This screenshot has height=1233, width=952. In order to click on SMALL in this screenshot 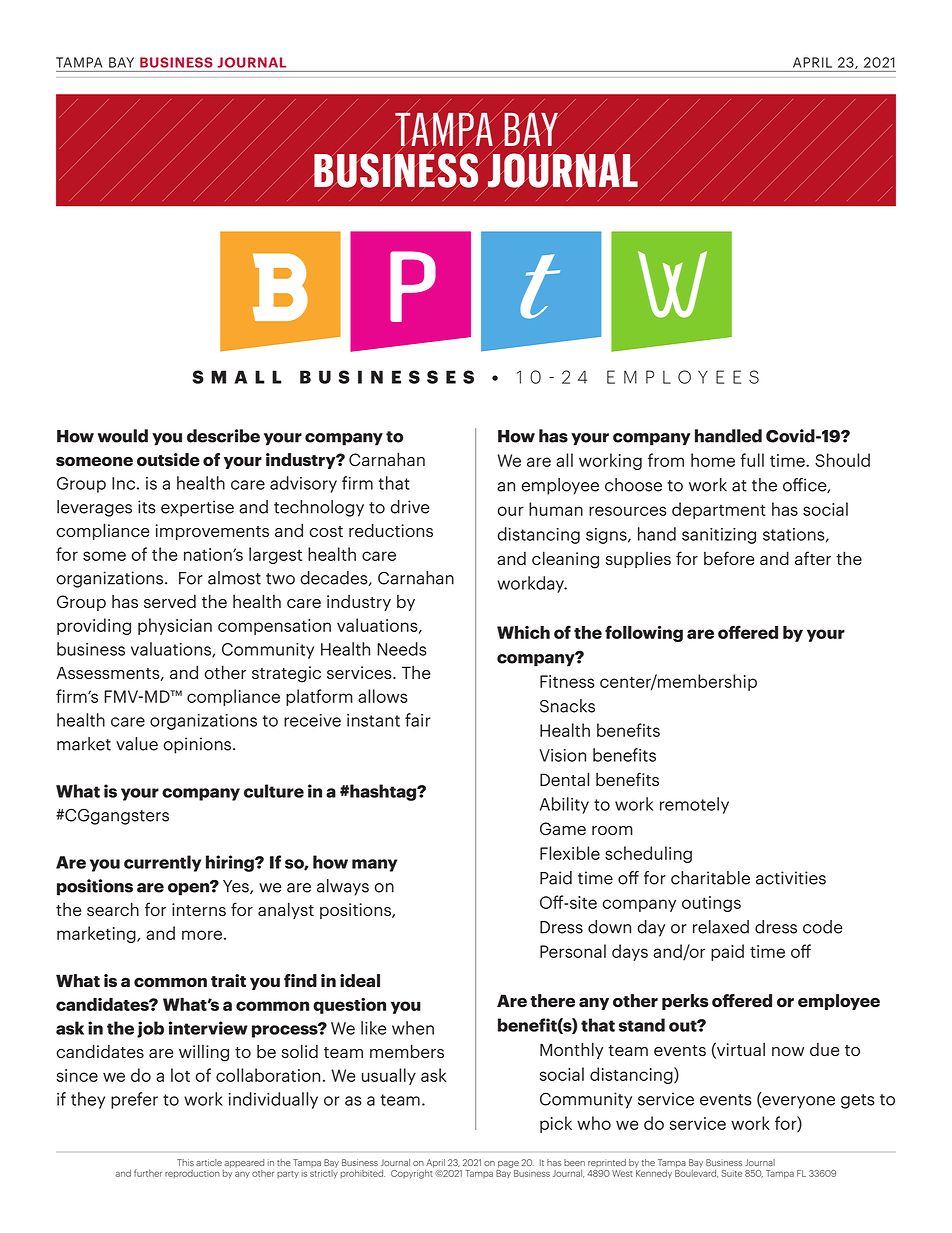, I will do `click(237, 377)`.
